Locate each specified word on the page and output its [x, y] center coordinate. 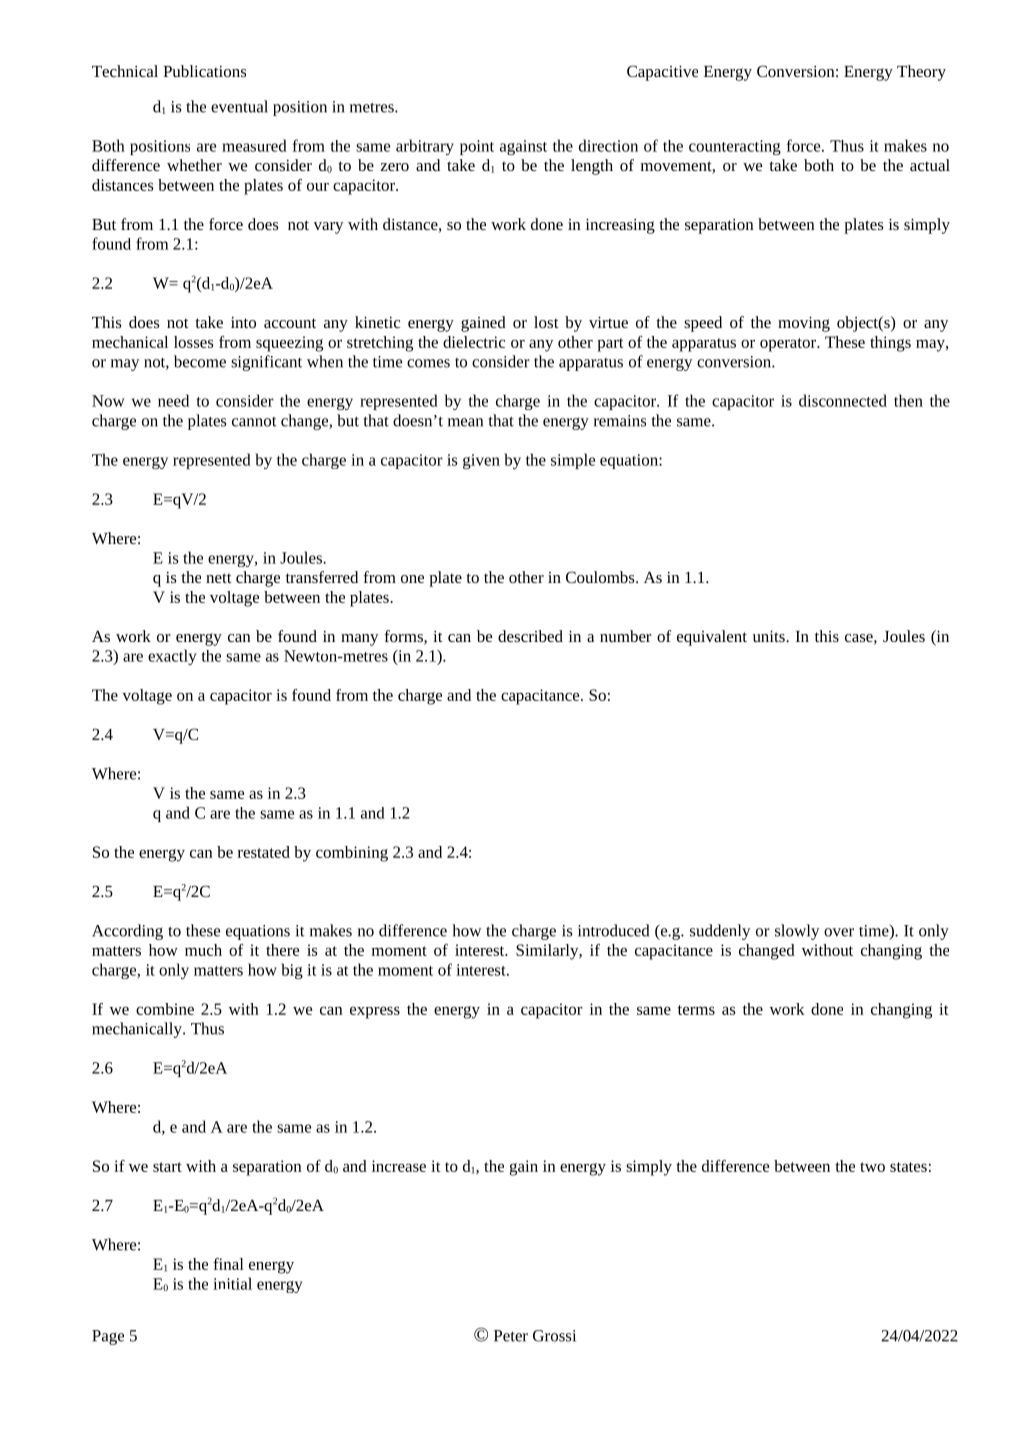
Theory [921, 73]
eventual [239, 106]
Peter [511, 1336]
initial [232, 1283]
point [477, 147]
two [872, 1167]
